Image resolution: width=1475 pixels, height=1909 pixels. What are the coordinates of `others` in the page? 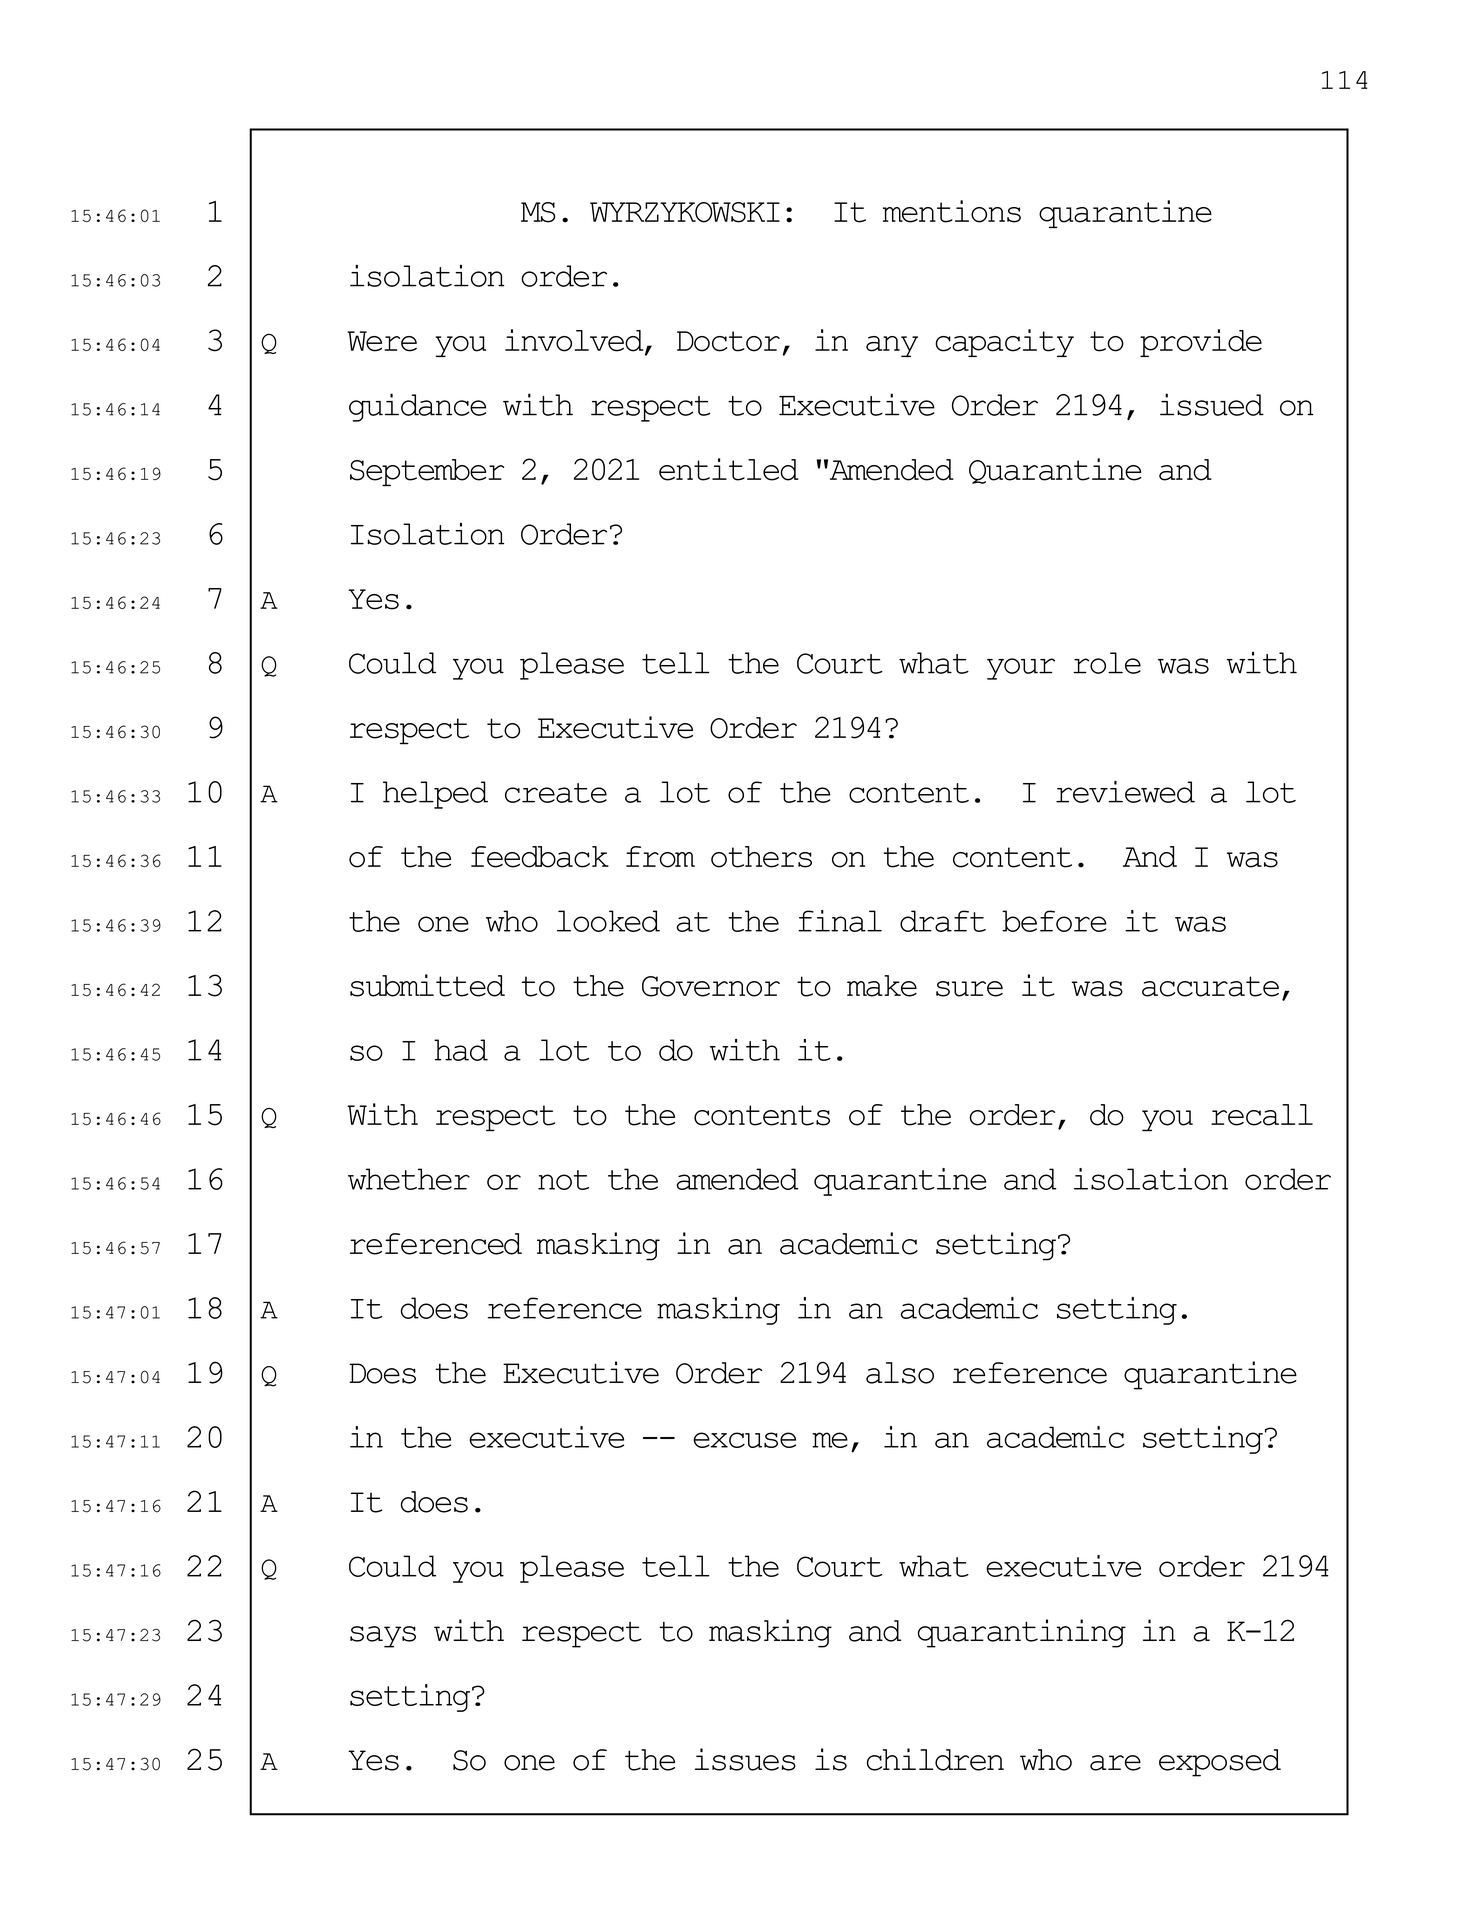 It's located at (761, 857).
